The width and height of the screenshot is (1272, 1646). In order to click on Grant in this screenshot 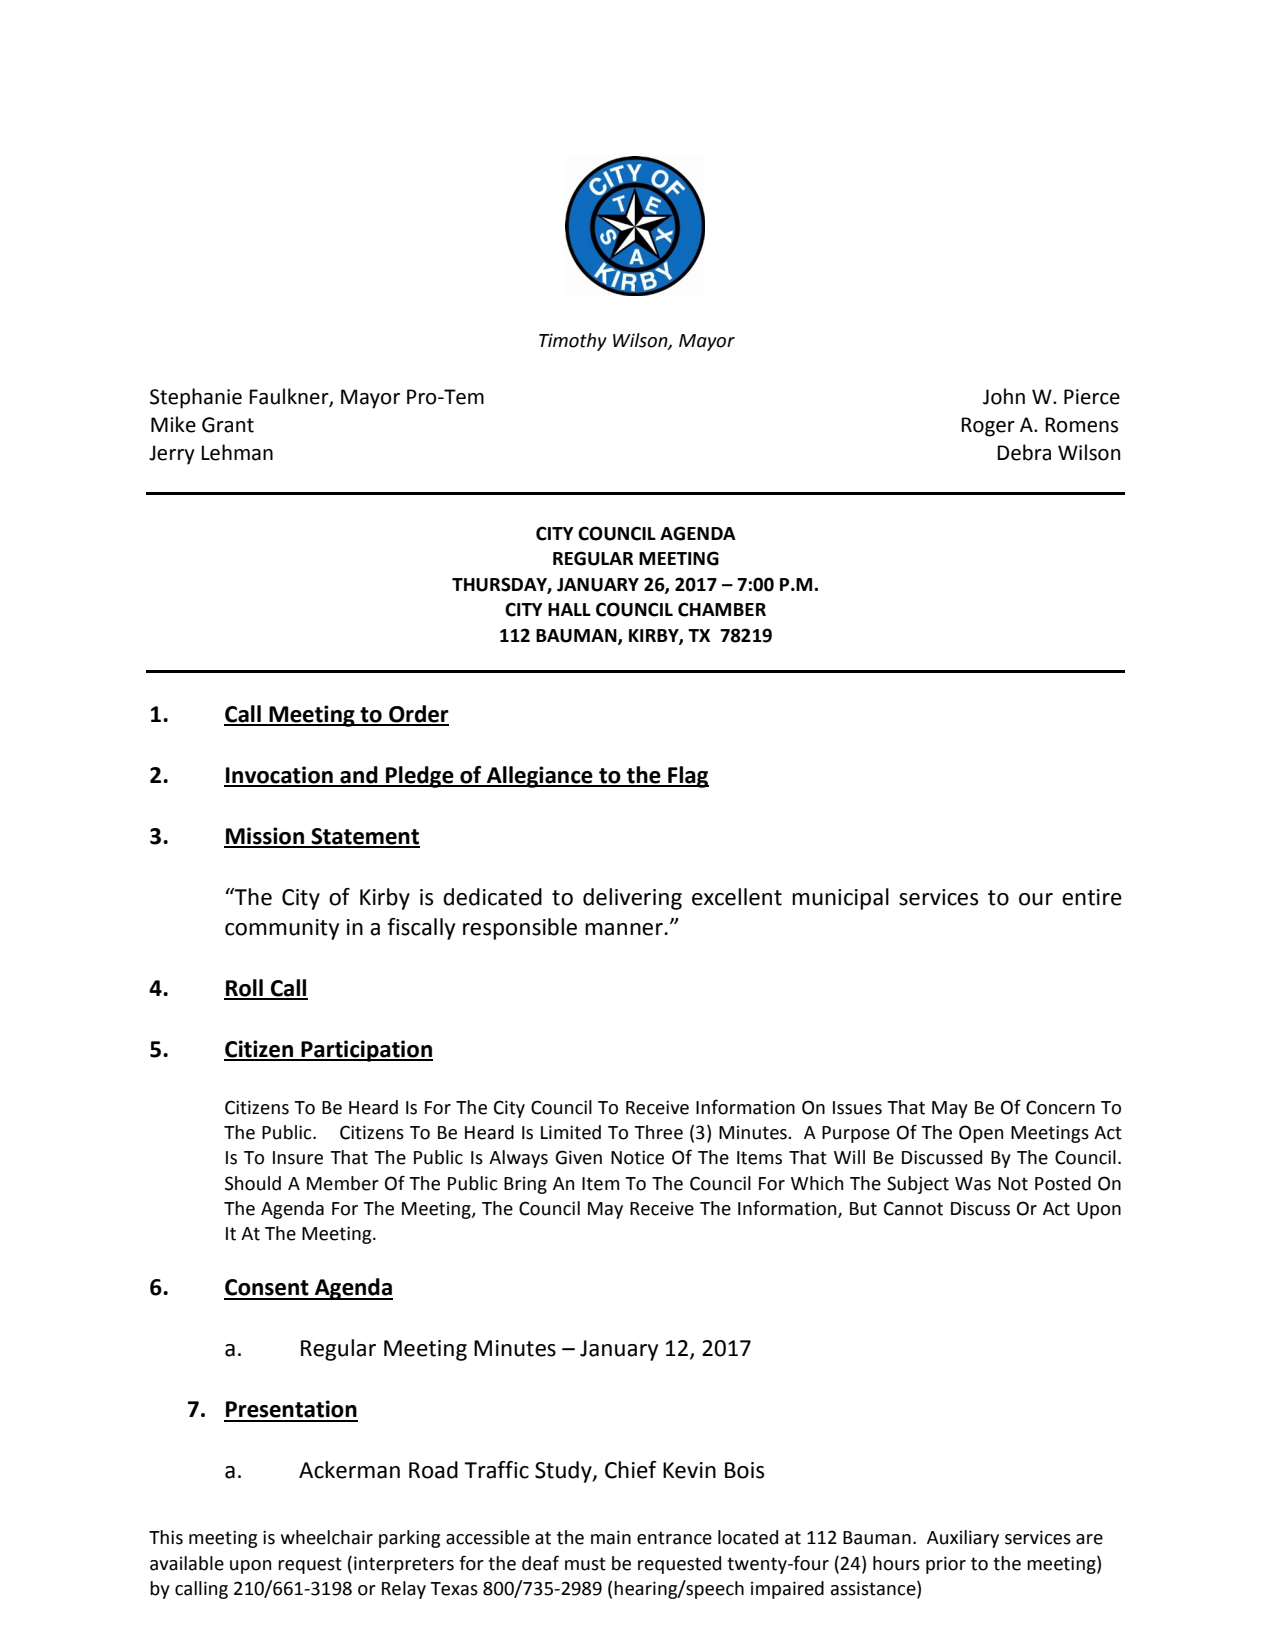, I will do `click(228, 425)`.
